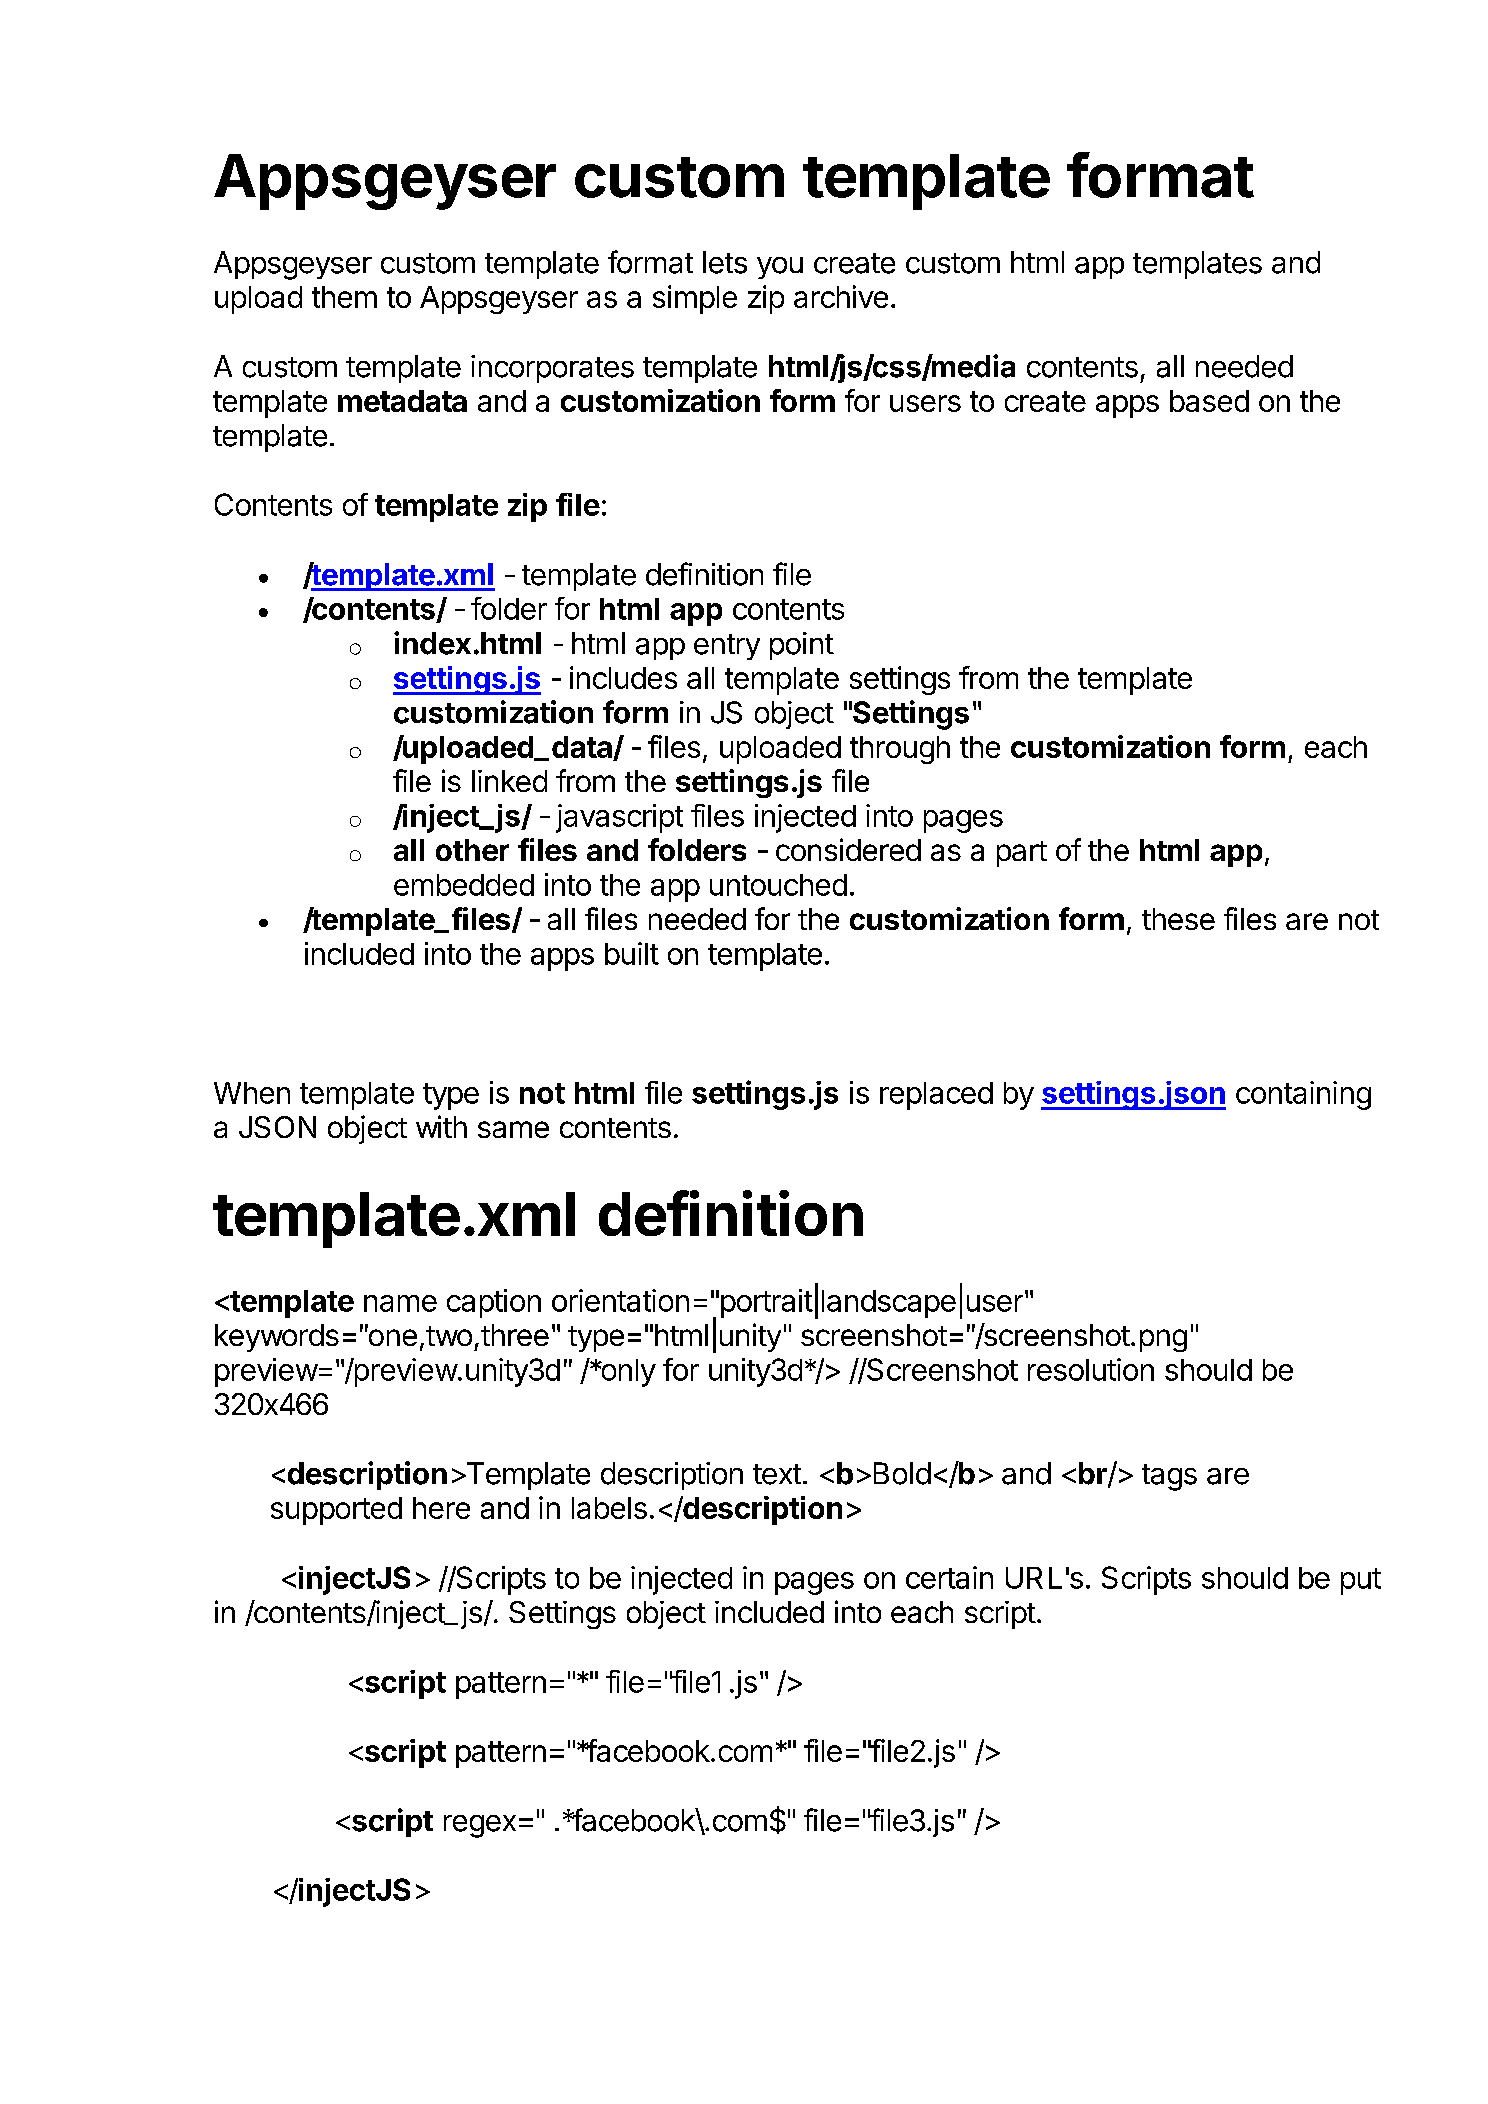 Image resolution: width=1488 pixels, height=2104 pixels. What do you see at coordinates (1361, 1581) in the image?
I see `put` at bounding box center [1361, 1581].
